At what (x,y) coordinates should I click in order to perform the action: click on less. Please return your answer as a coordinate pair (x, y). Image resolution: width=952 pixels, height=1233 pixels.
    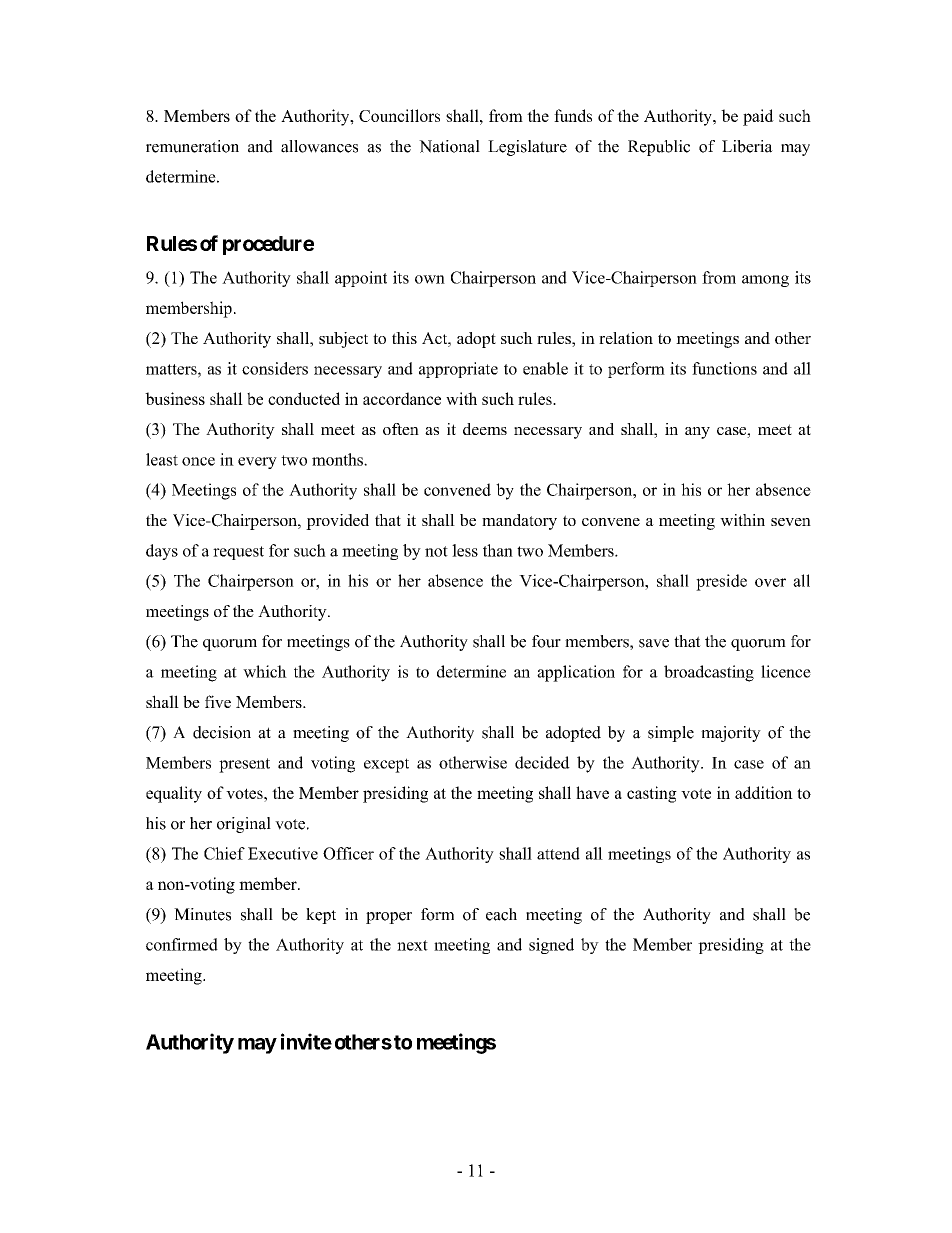
    Looking at the image, I should click on (465, 550).
